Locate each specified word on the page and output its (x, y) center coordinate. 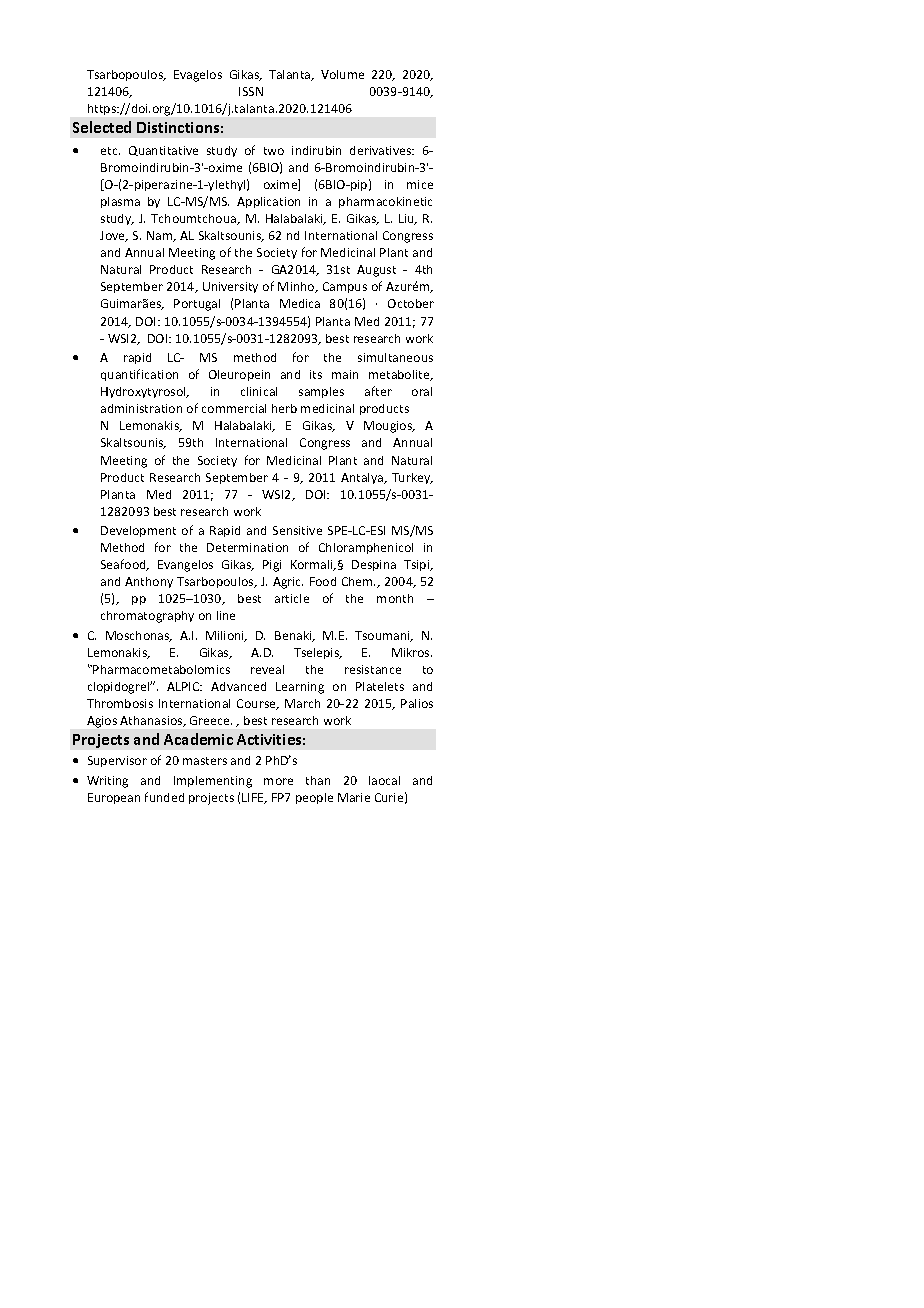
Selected (102, 127)
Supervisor (117, 761)
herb (284, 408)
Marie (354, 797)
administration (141, 408)
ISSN (251, 91)
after (378, 391)
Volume (342, 74)
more (278, 781)
